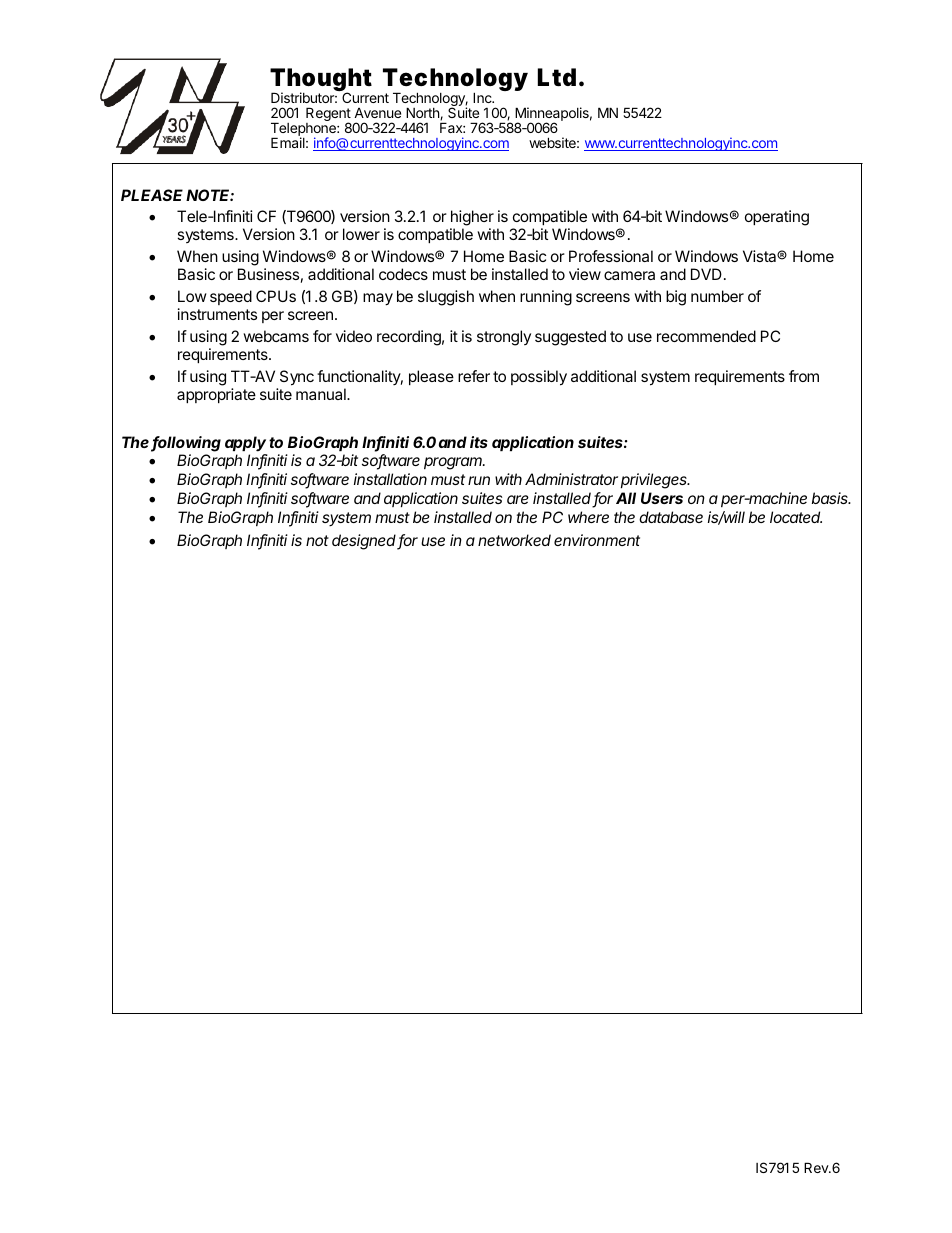  What do you see at coordinates (217, 314) in the screenshot?
I see `instruments` at bounding box center [217, 314].
